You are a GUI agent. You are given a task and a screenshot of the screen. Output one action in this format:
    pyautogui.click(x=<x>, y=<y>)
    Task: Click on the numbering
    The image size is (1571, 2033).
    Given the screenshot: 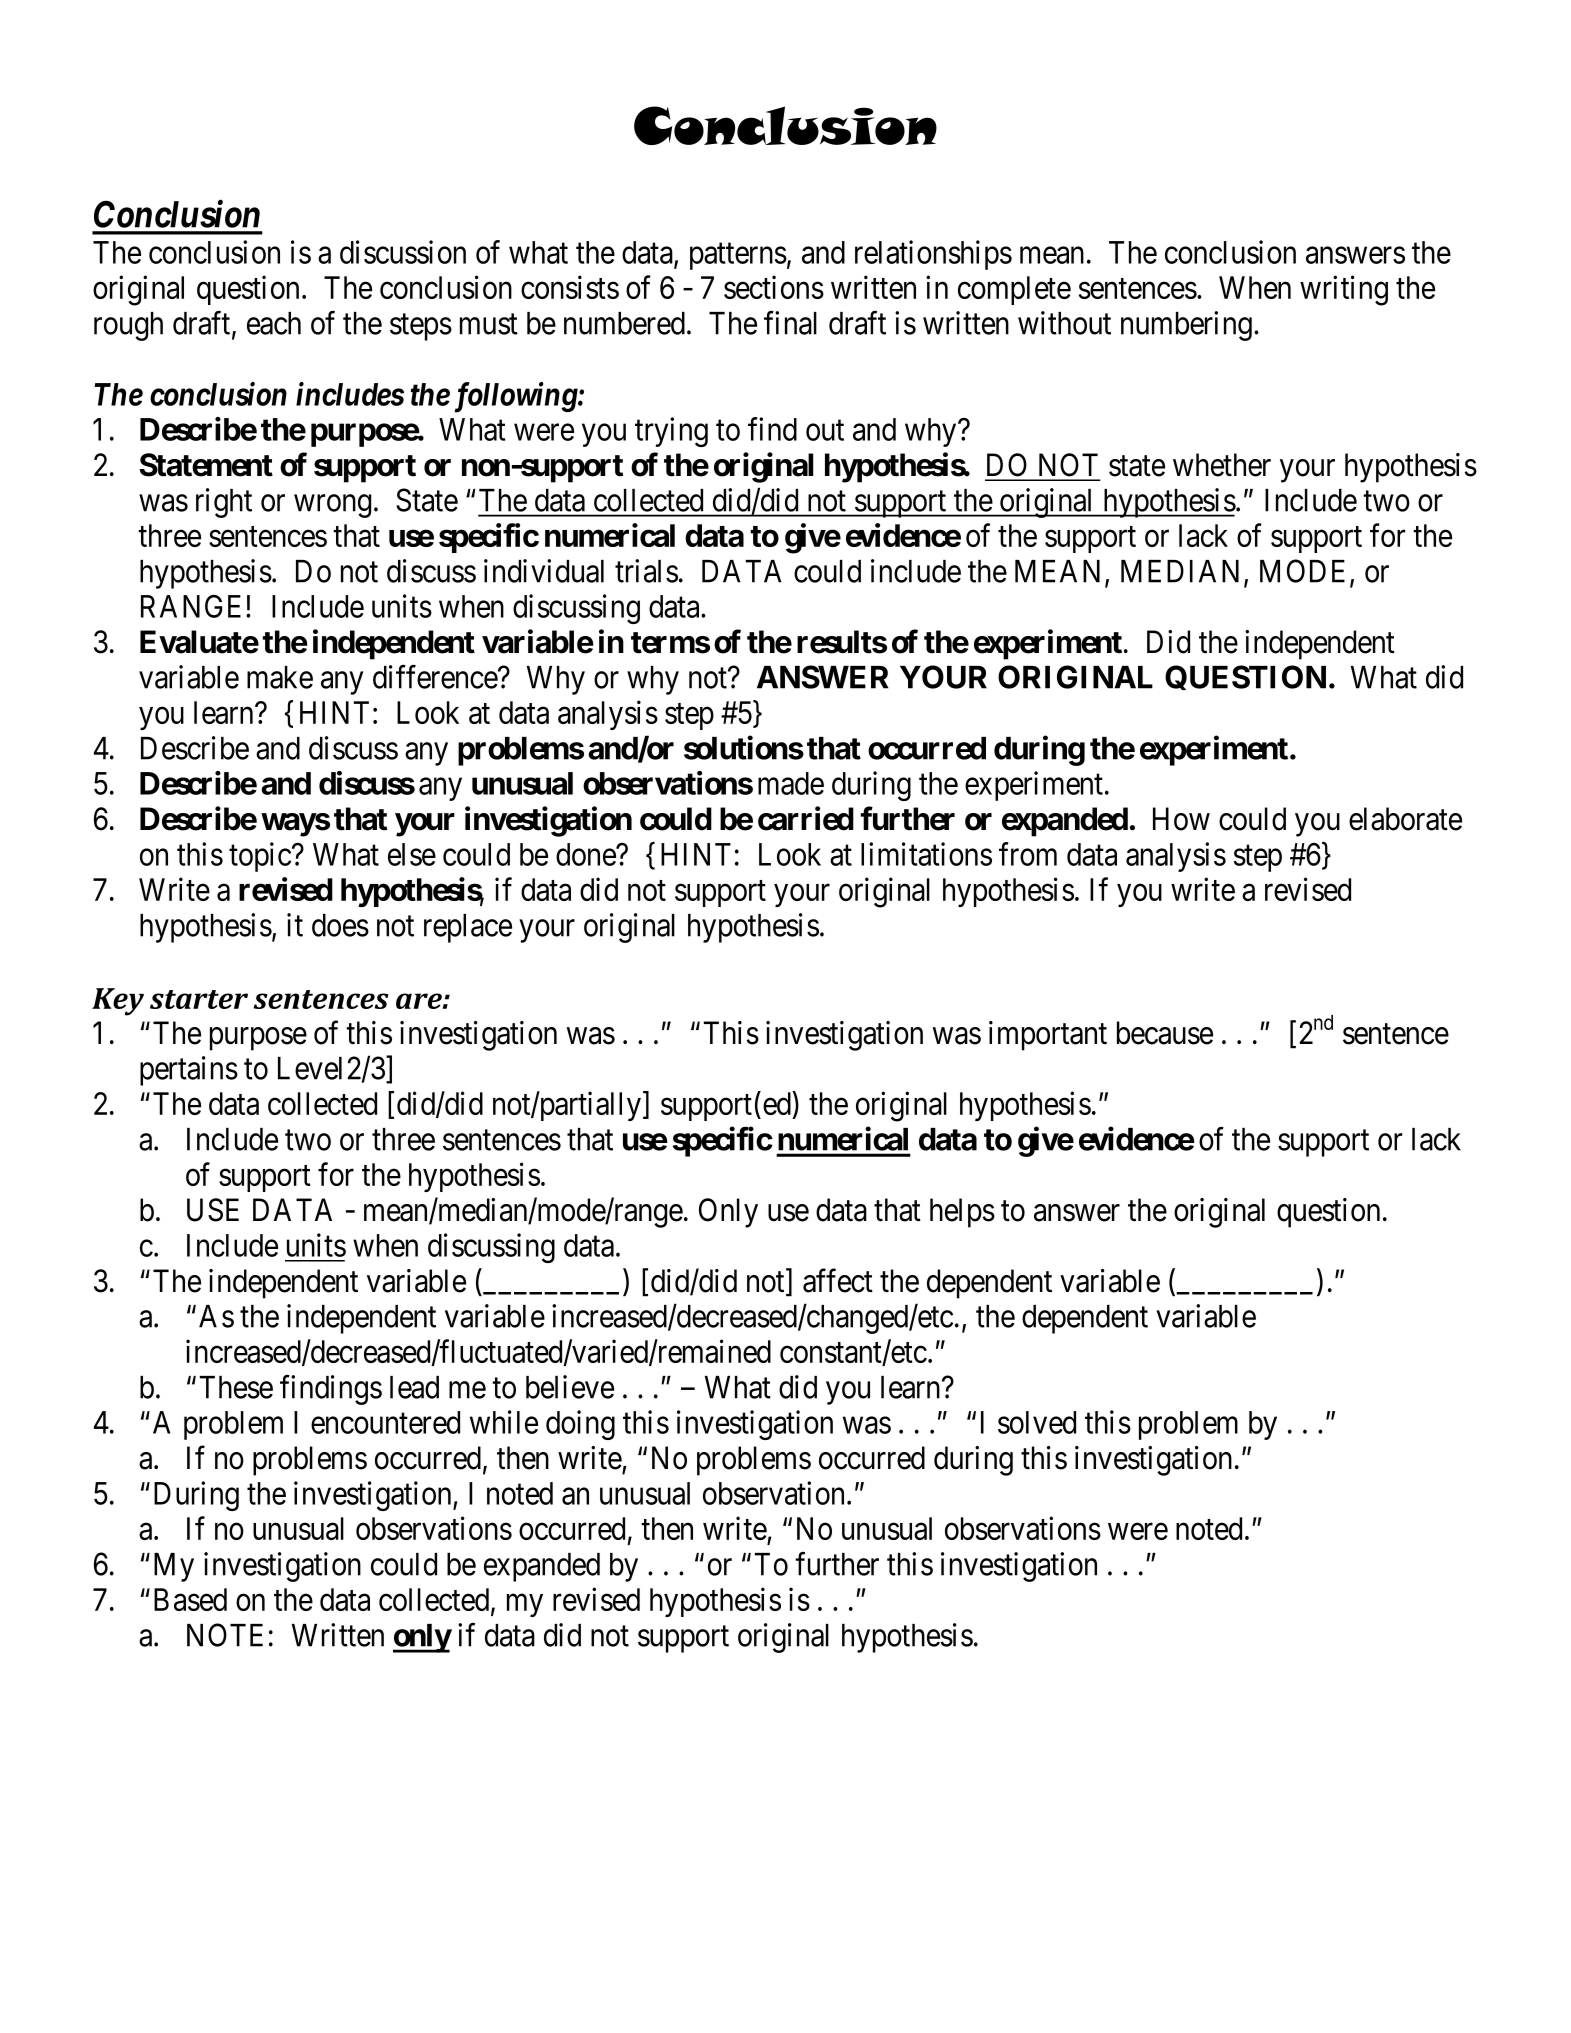 What is the action you would take?
    pyautogui.click(x=1186, y=326)
